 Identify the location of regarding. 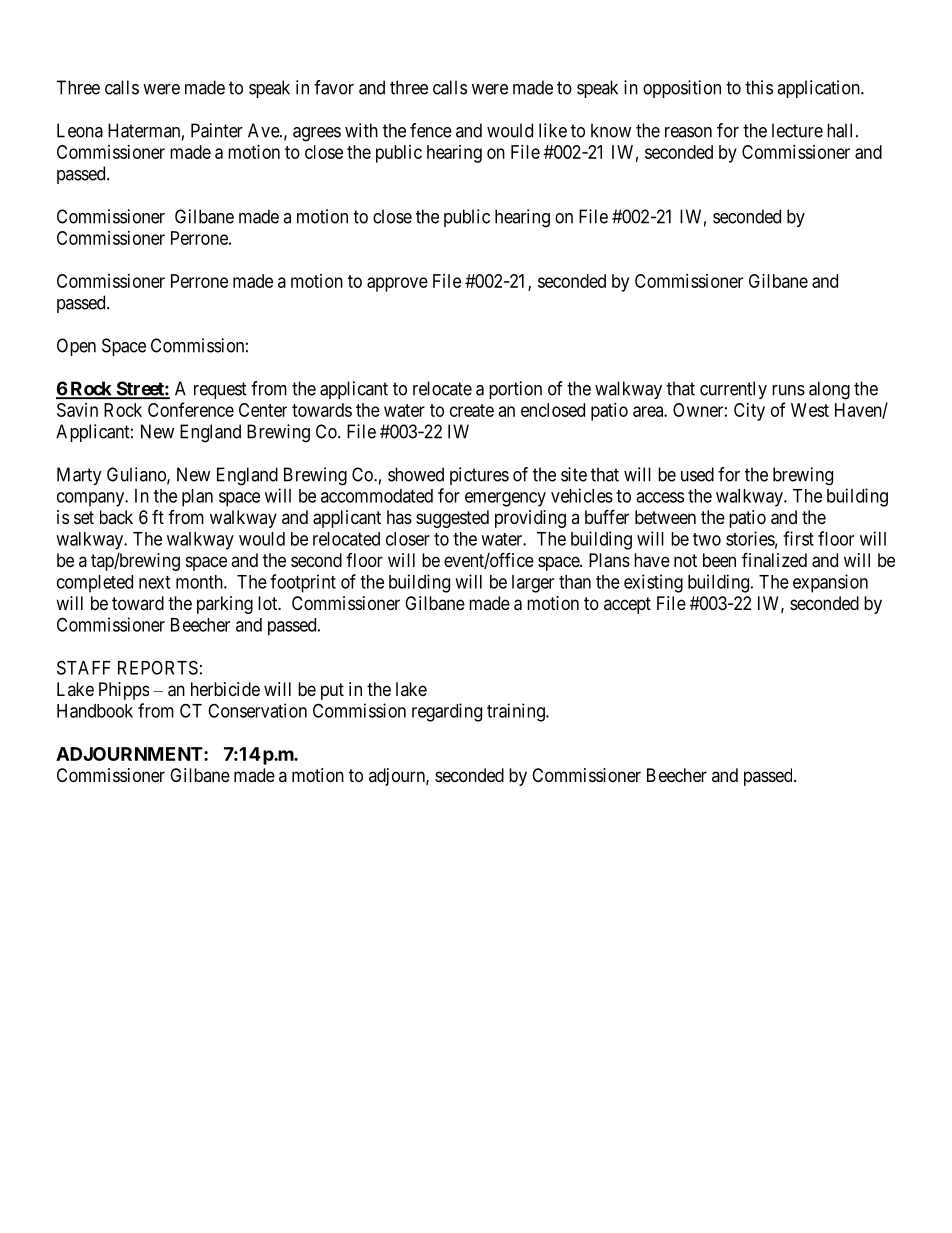
(447, 712).
